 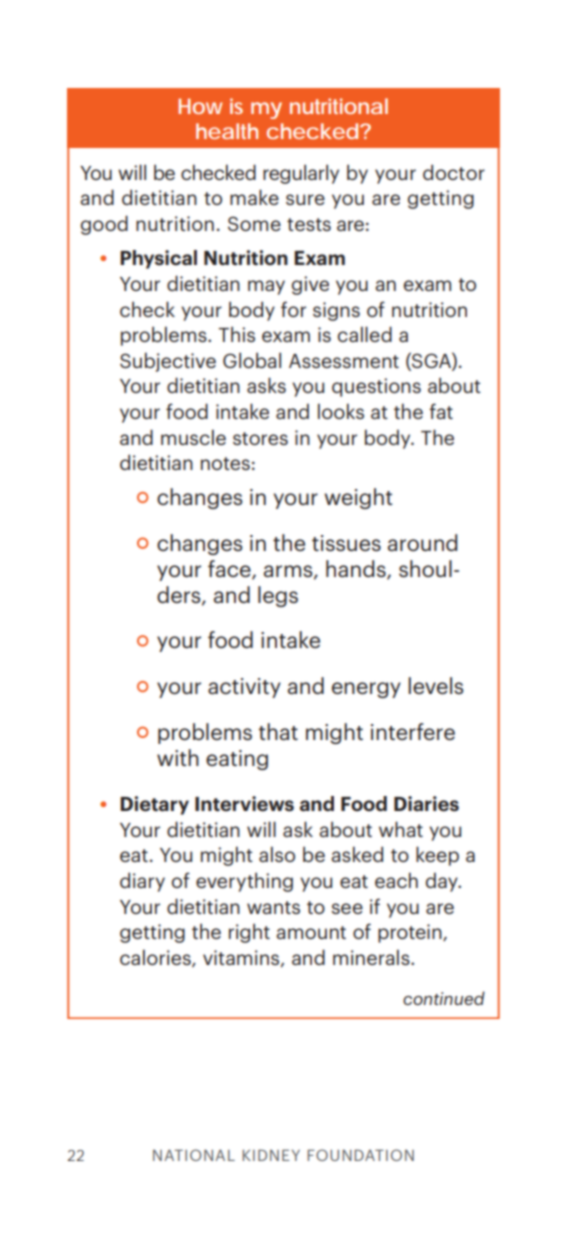 I want to click on around, so click(x=422, y=542).
